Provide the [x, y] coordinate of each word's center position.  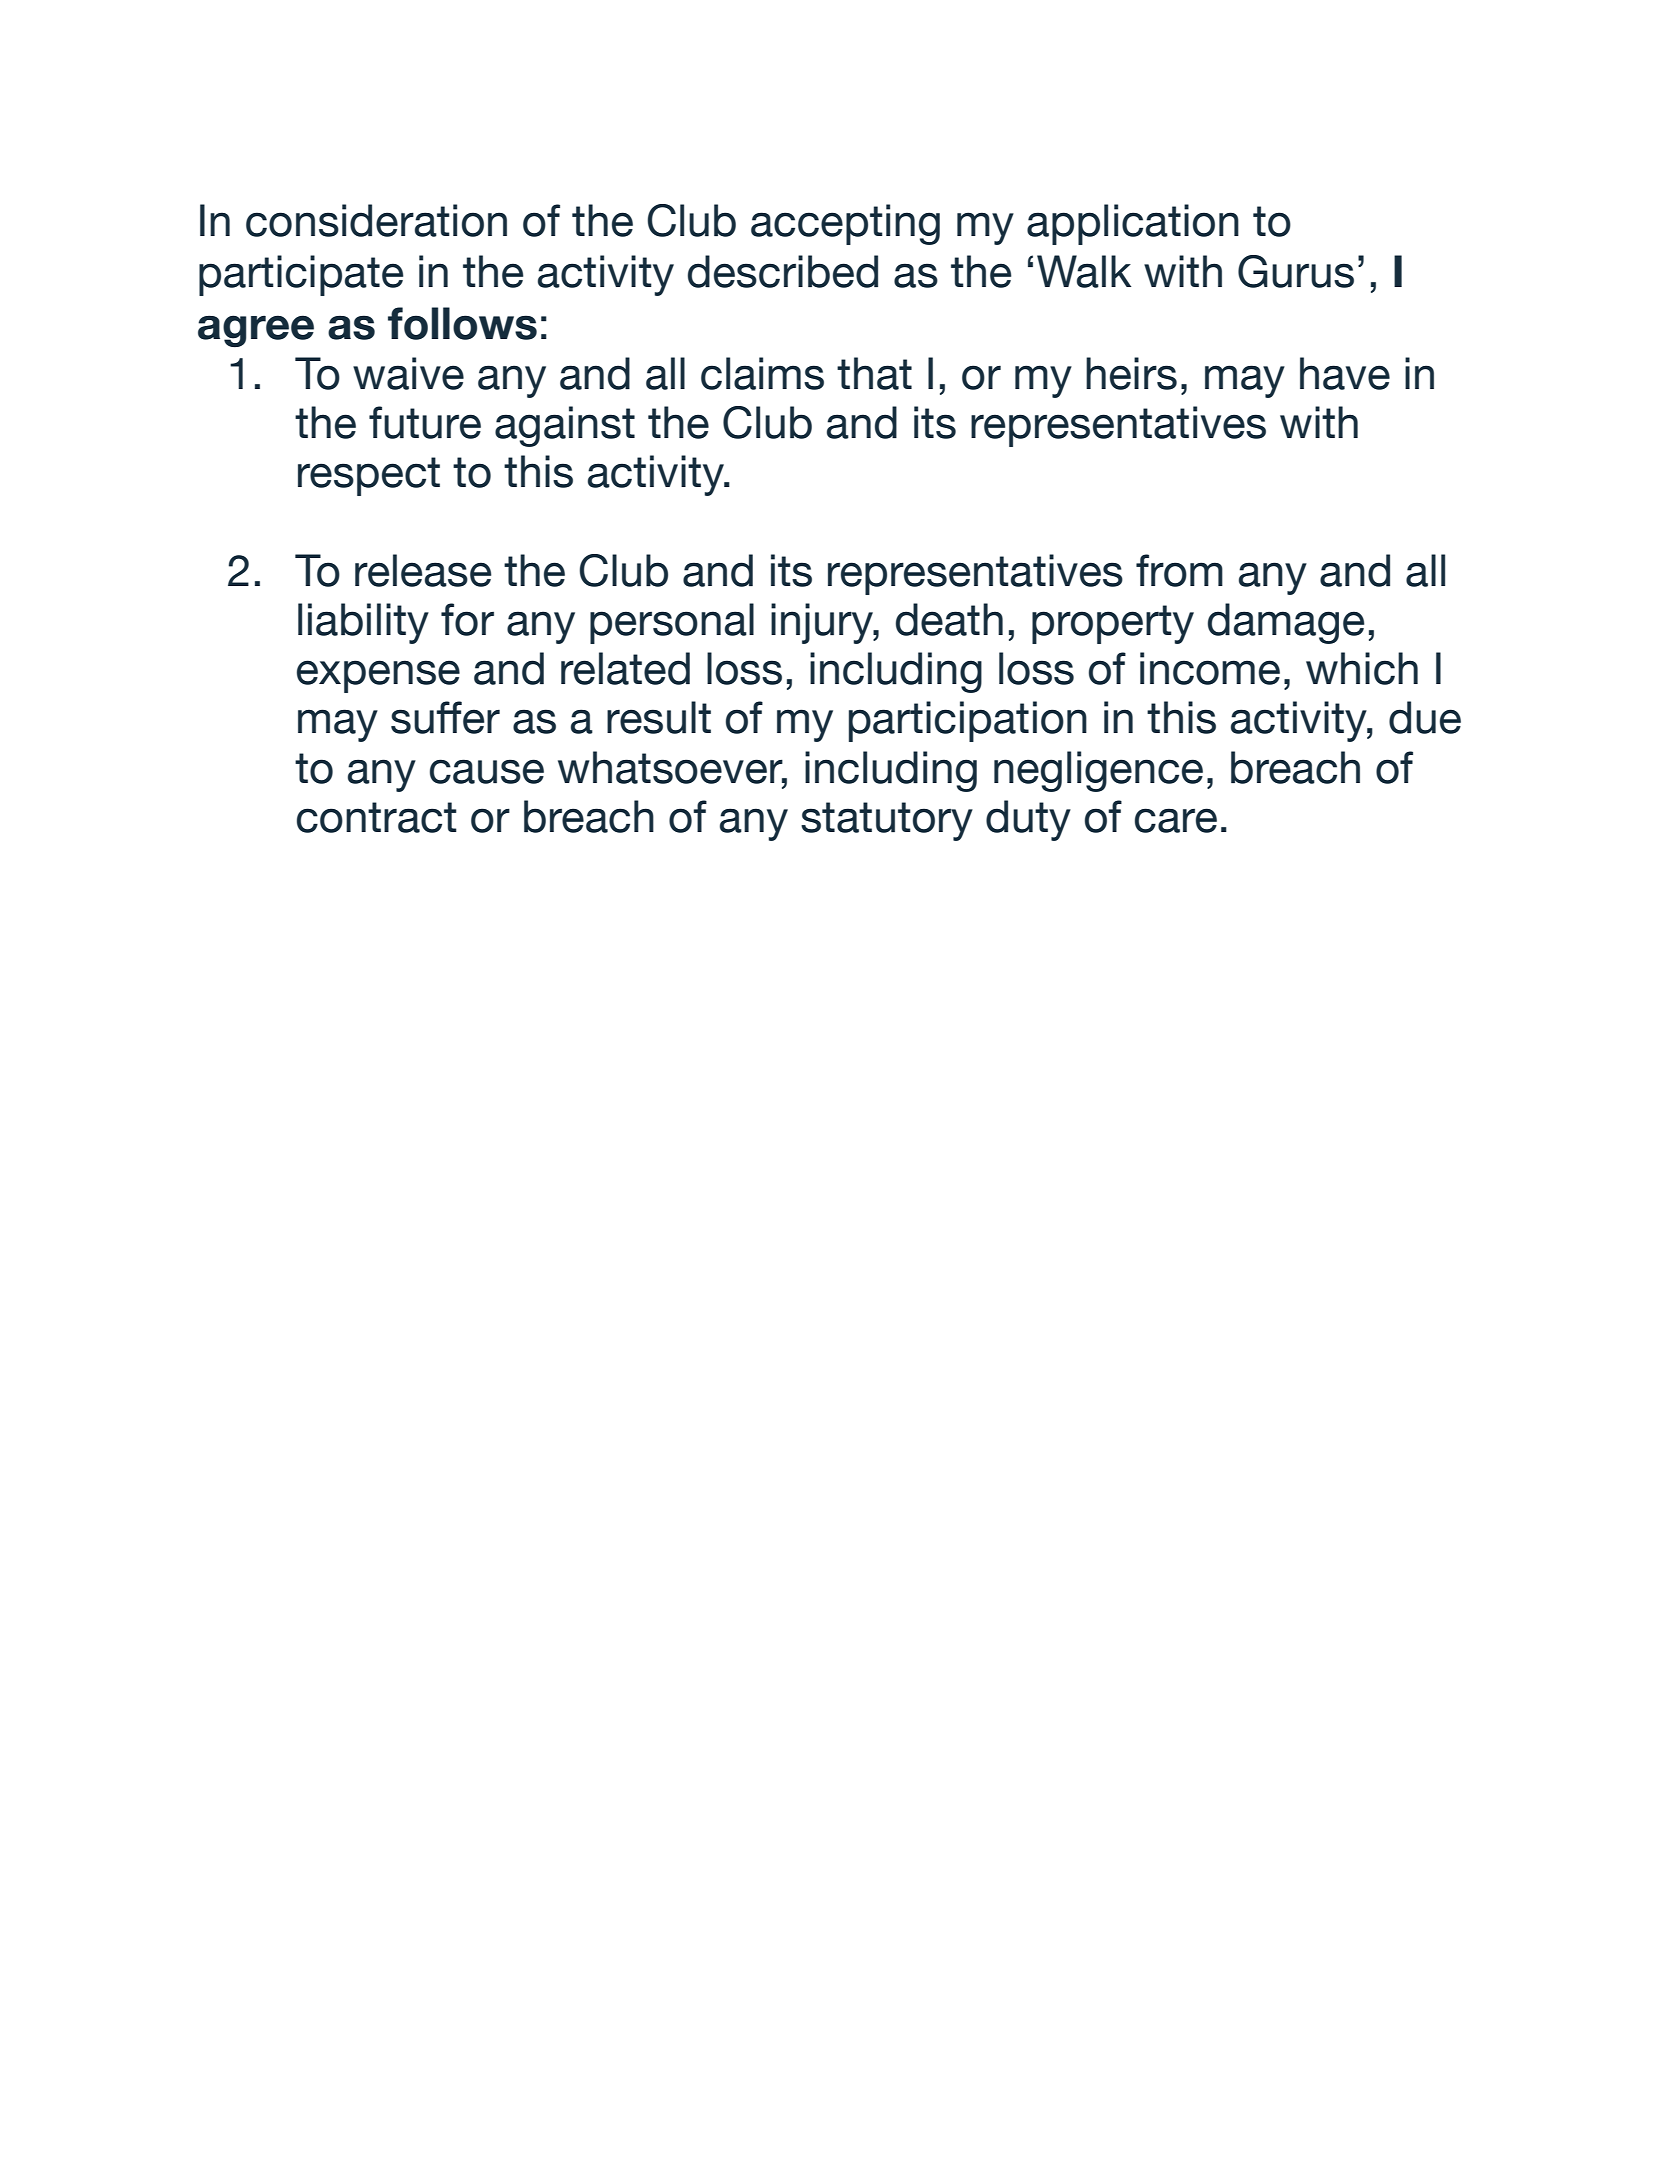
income [1210, 668]
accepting [845, 224]
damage [1286, 623]
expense [378, 676]
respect [369, 476]
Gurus [1296, 271]
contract [377, 817]
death [949, 619]
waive [408, 373]
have [1345, 373]
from [1179, 570]
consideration [376, 220]
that [874, 373]
